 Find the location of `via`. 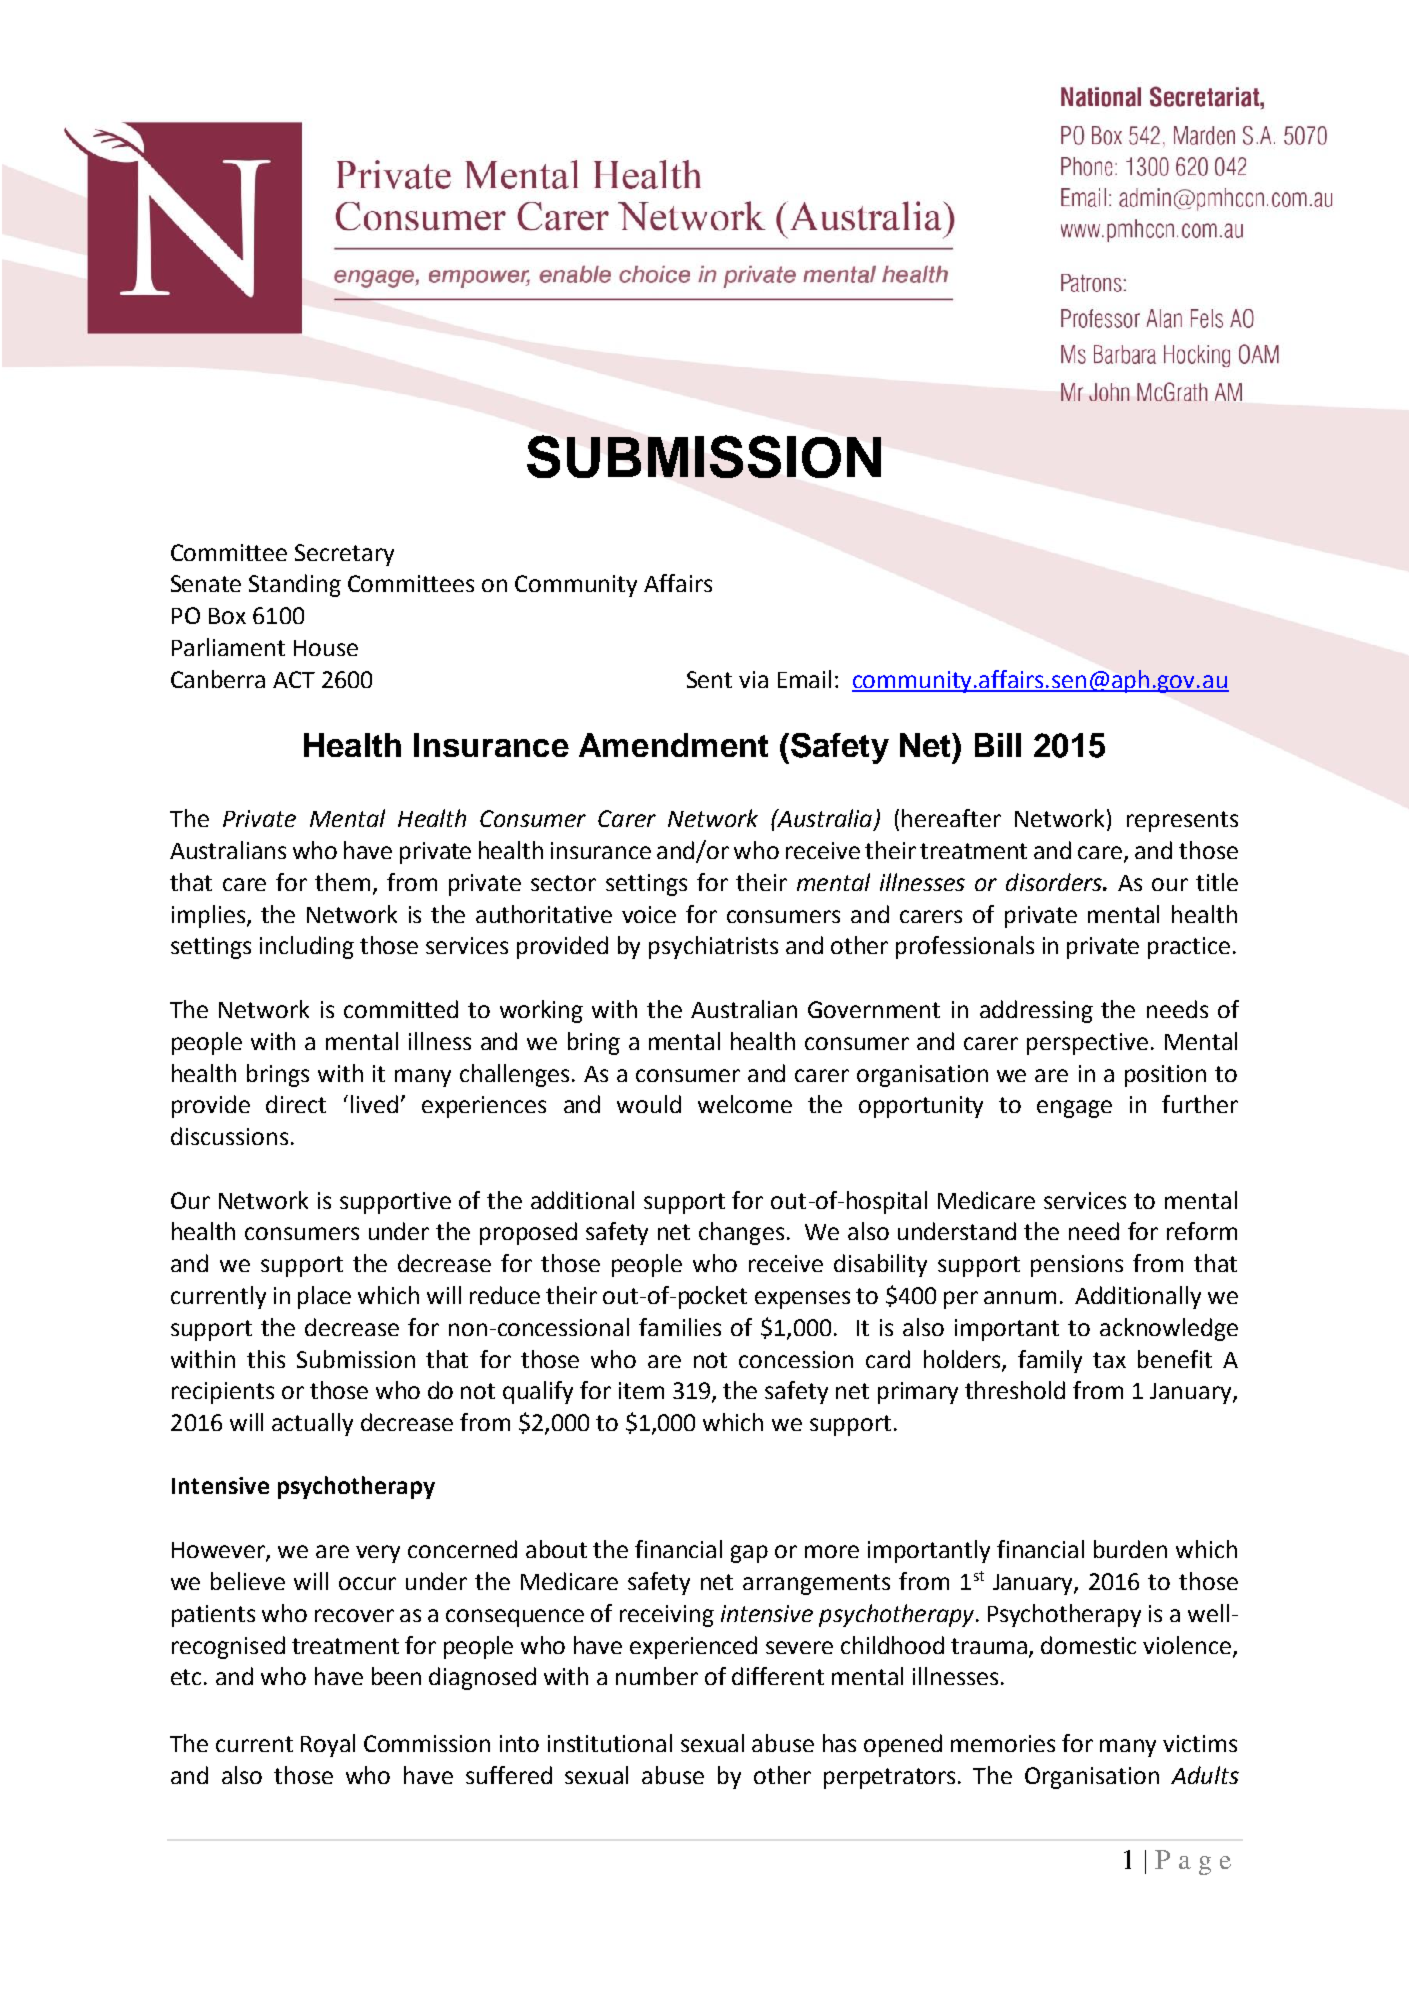

via is located at coordinates (753, 679).
